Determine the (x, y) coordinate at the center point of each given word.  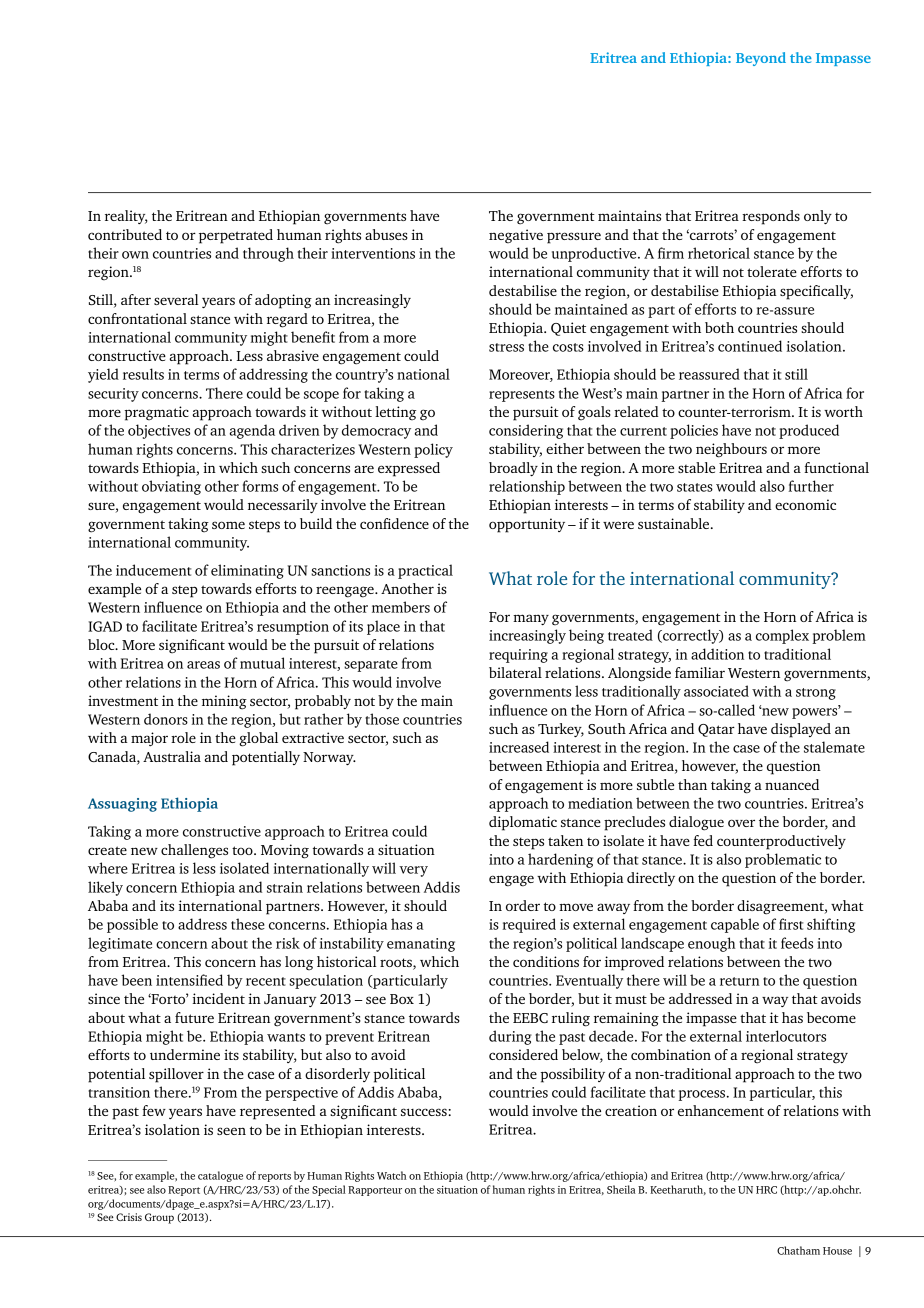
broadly (513, 469)
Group (159, 1218)
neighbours (731, 450)
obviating (171, 487)
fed (703, 840)
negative (516, 236)
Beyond (761, 59)
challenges (194, 851)
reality (126, 217)
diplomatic (523, 823)
